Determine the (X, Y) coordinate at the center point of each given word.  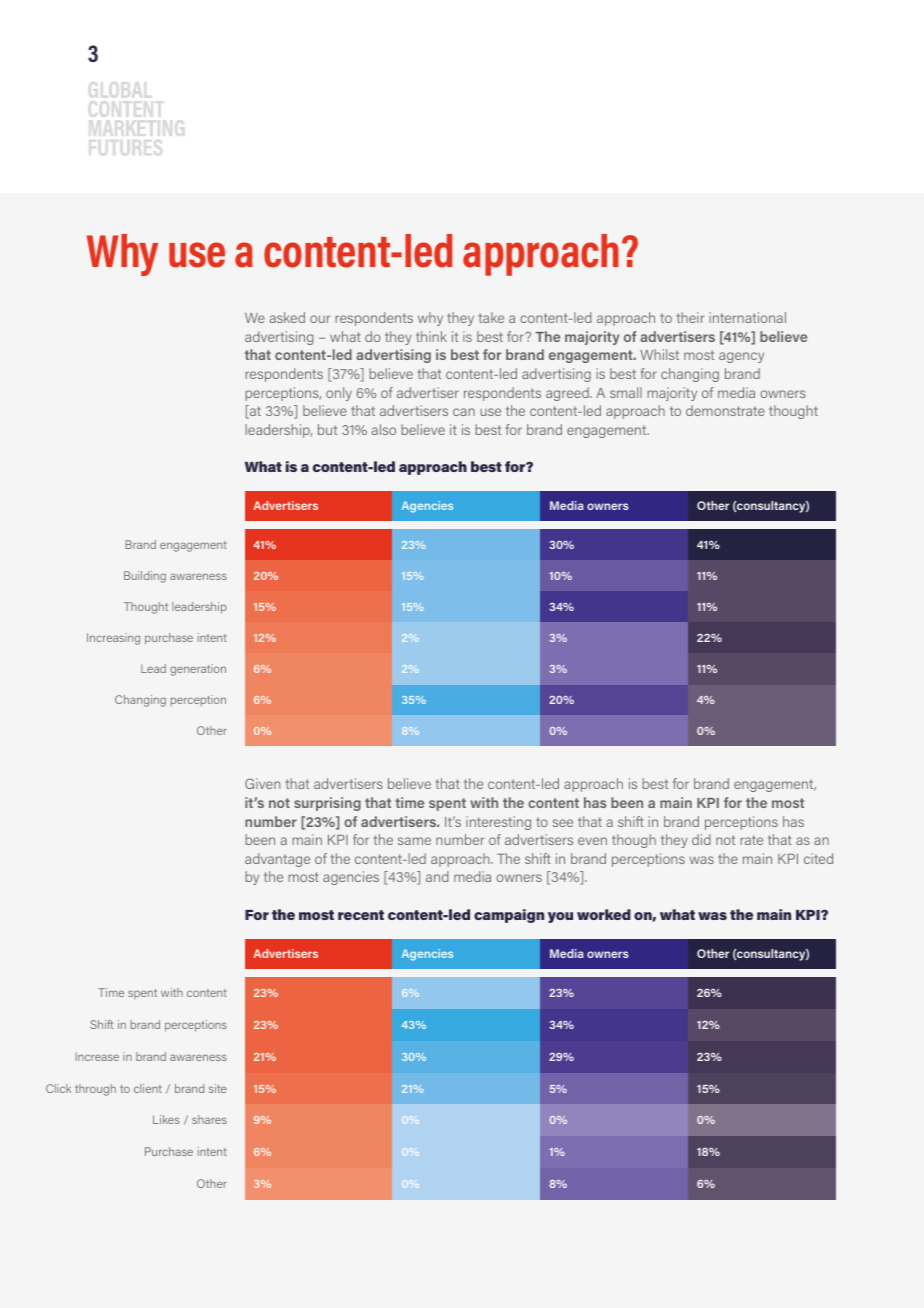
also (384, 429)
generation (198, 670)
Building (145, 577)
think (431, 336)
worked (604, 914)
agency (741, 357)
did (701, 839)
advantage (277, 860)
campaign (509, 916)
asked (287, 317)
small (626, 392)
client (148, 1088)
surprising (327, 804)
